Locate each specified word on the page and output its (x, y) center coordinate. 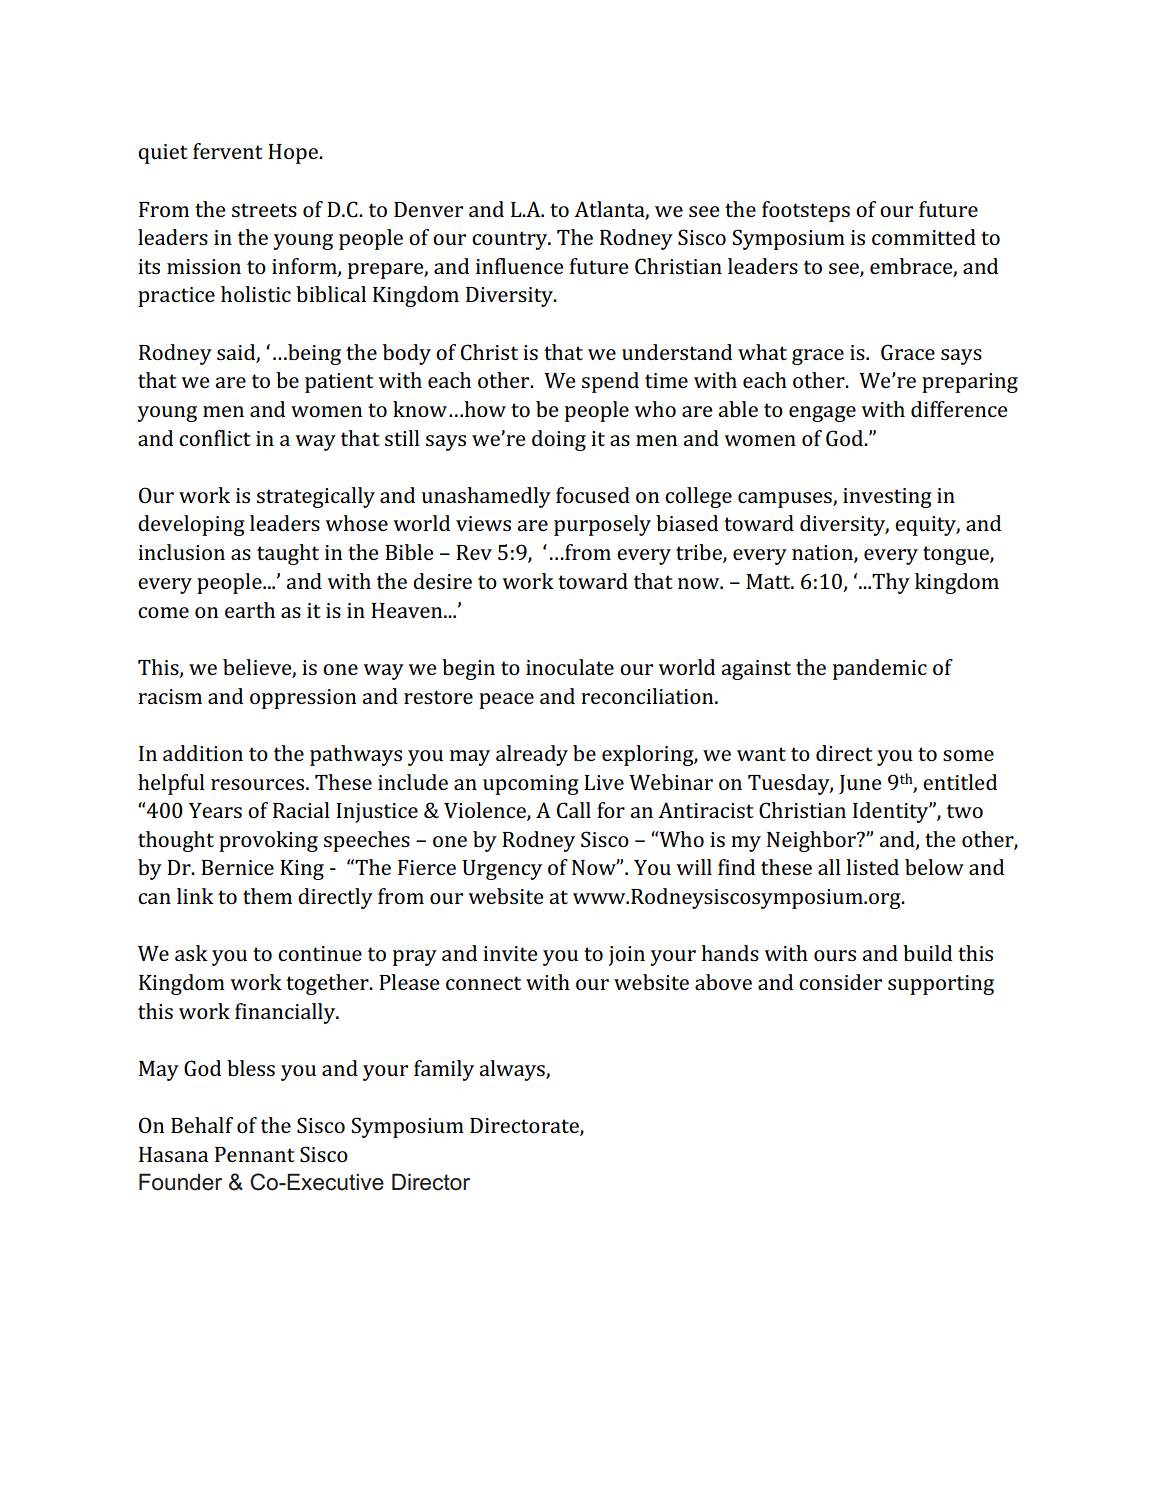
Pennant (255, 1154)
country (511, 240)
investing (887, 498)
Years (215, 810)
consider (840, 982)
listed (872, 867)
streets (264, 210)
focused (593, 495)
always (513, 1070)
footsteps (806, 211)
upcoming (531, 785)
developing (191, 525)
